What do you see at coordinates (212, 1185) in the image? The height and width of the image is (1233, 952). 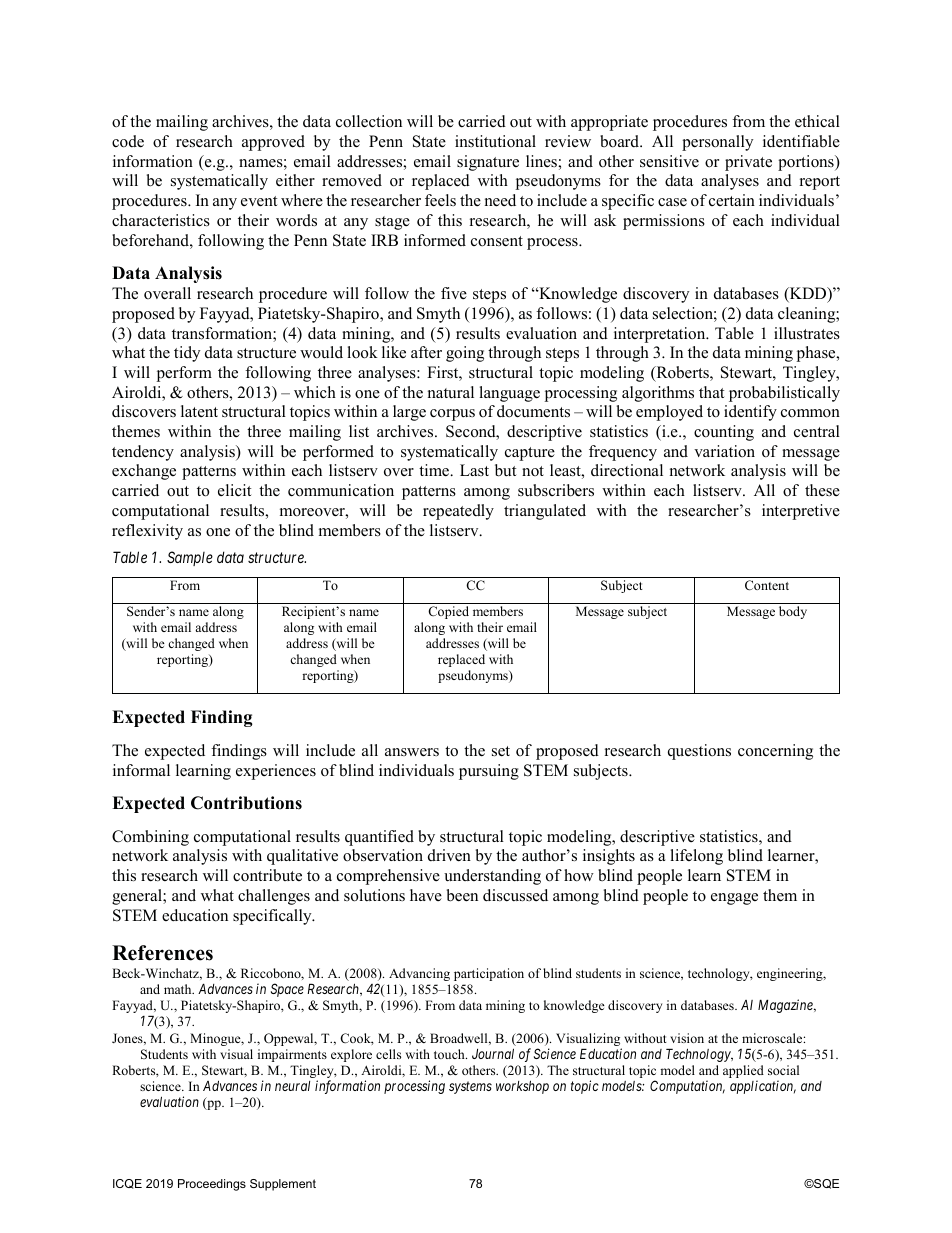 I see `Proceedings` at bounding box center [212, 1185].
